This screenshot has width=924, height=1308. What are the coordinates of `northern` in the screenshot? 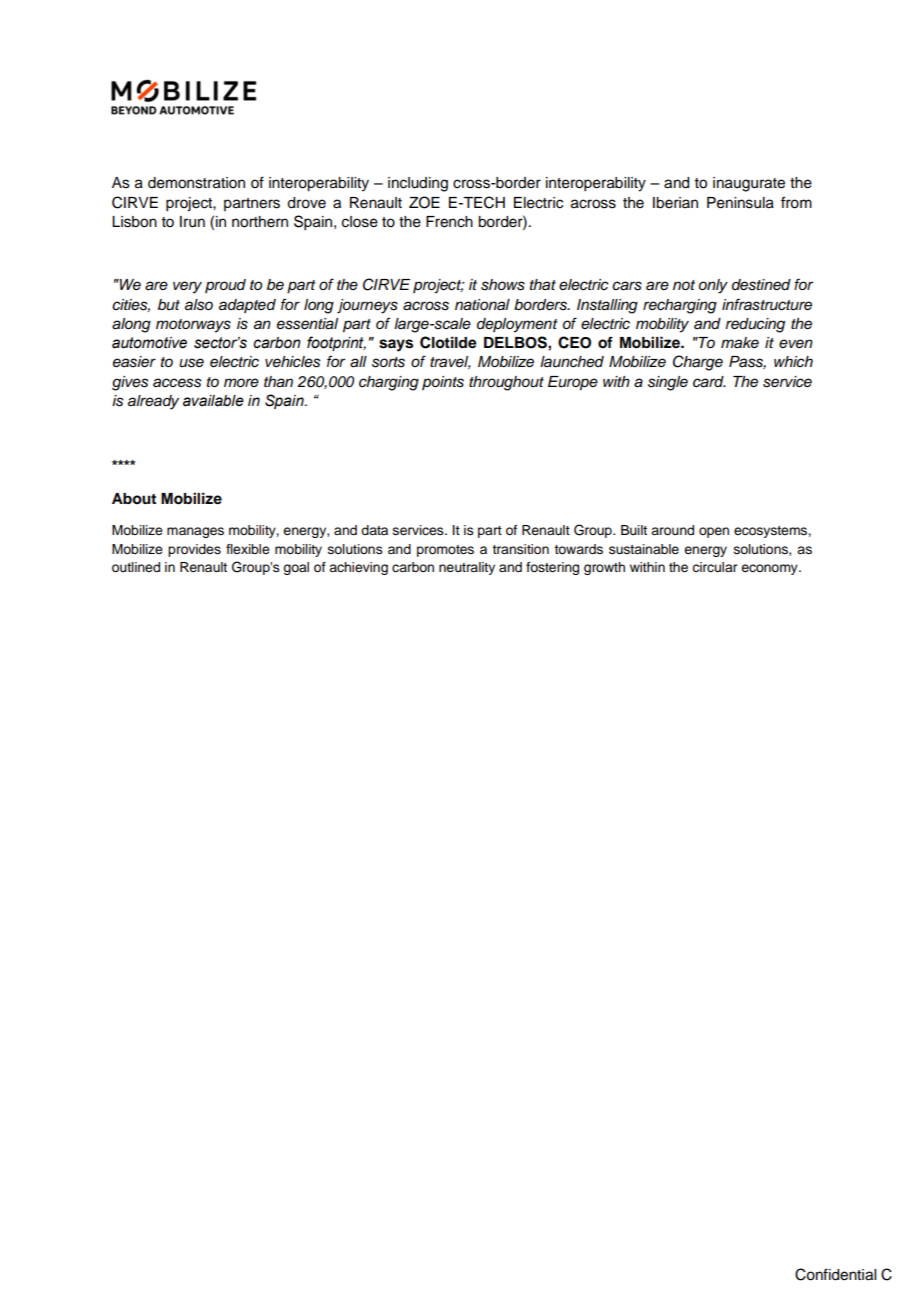 It's located at (260, 222).
